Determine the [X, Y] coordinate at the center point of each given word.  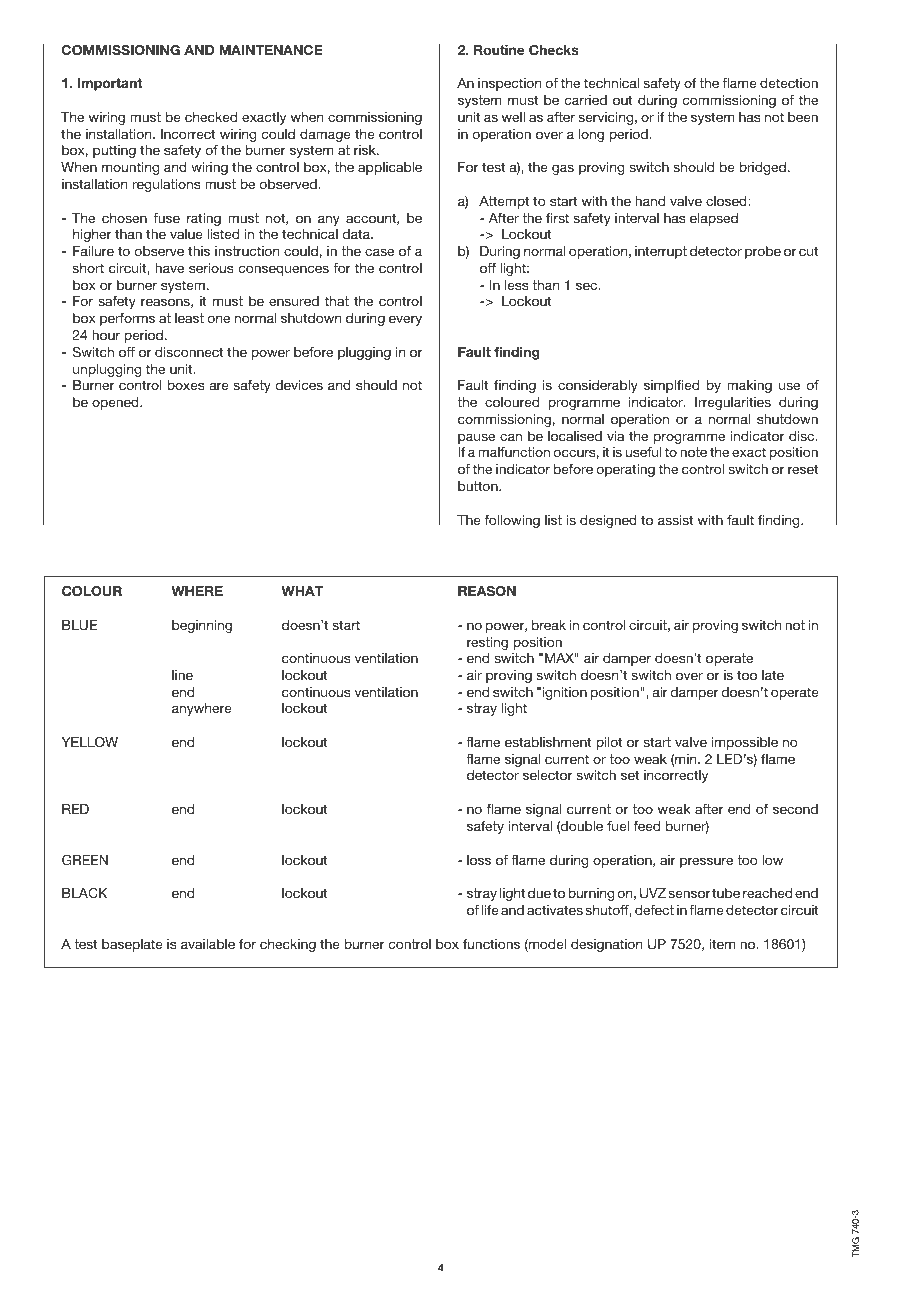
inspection [509, 84]
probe [763, 252]
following [512, 521]
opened [116, 403]
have [169, 268]
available [208, 944]
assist [675, 520]
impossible [744, 743]
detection [789, 83]
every [405, 320]
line [182, 675]
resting [487, 643]
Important [110, 84]
